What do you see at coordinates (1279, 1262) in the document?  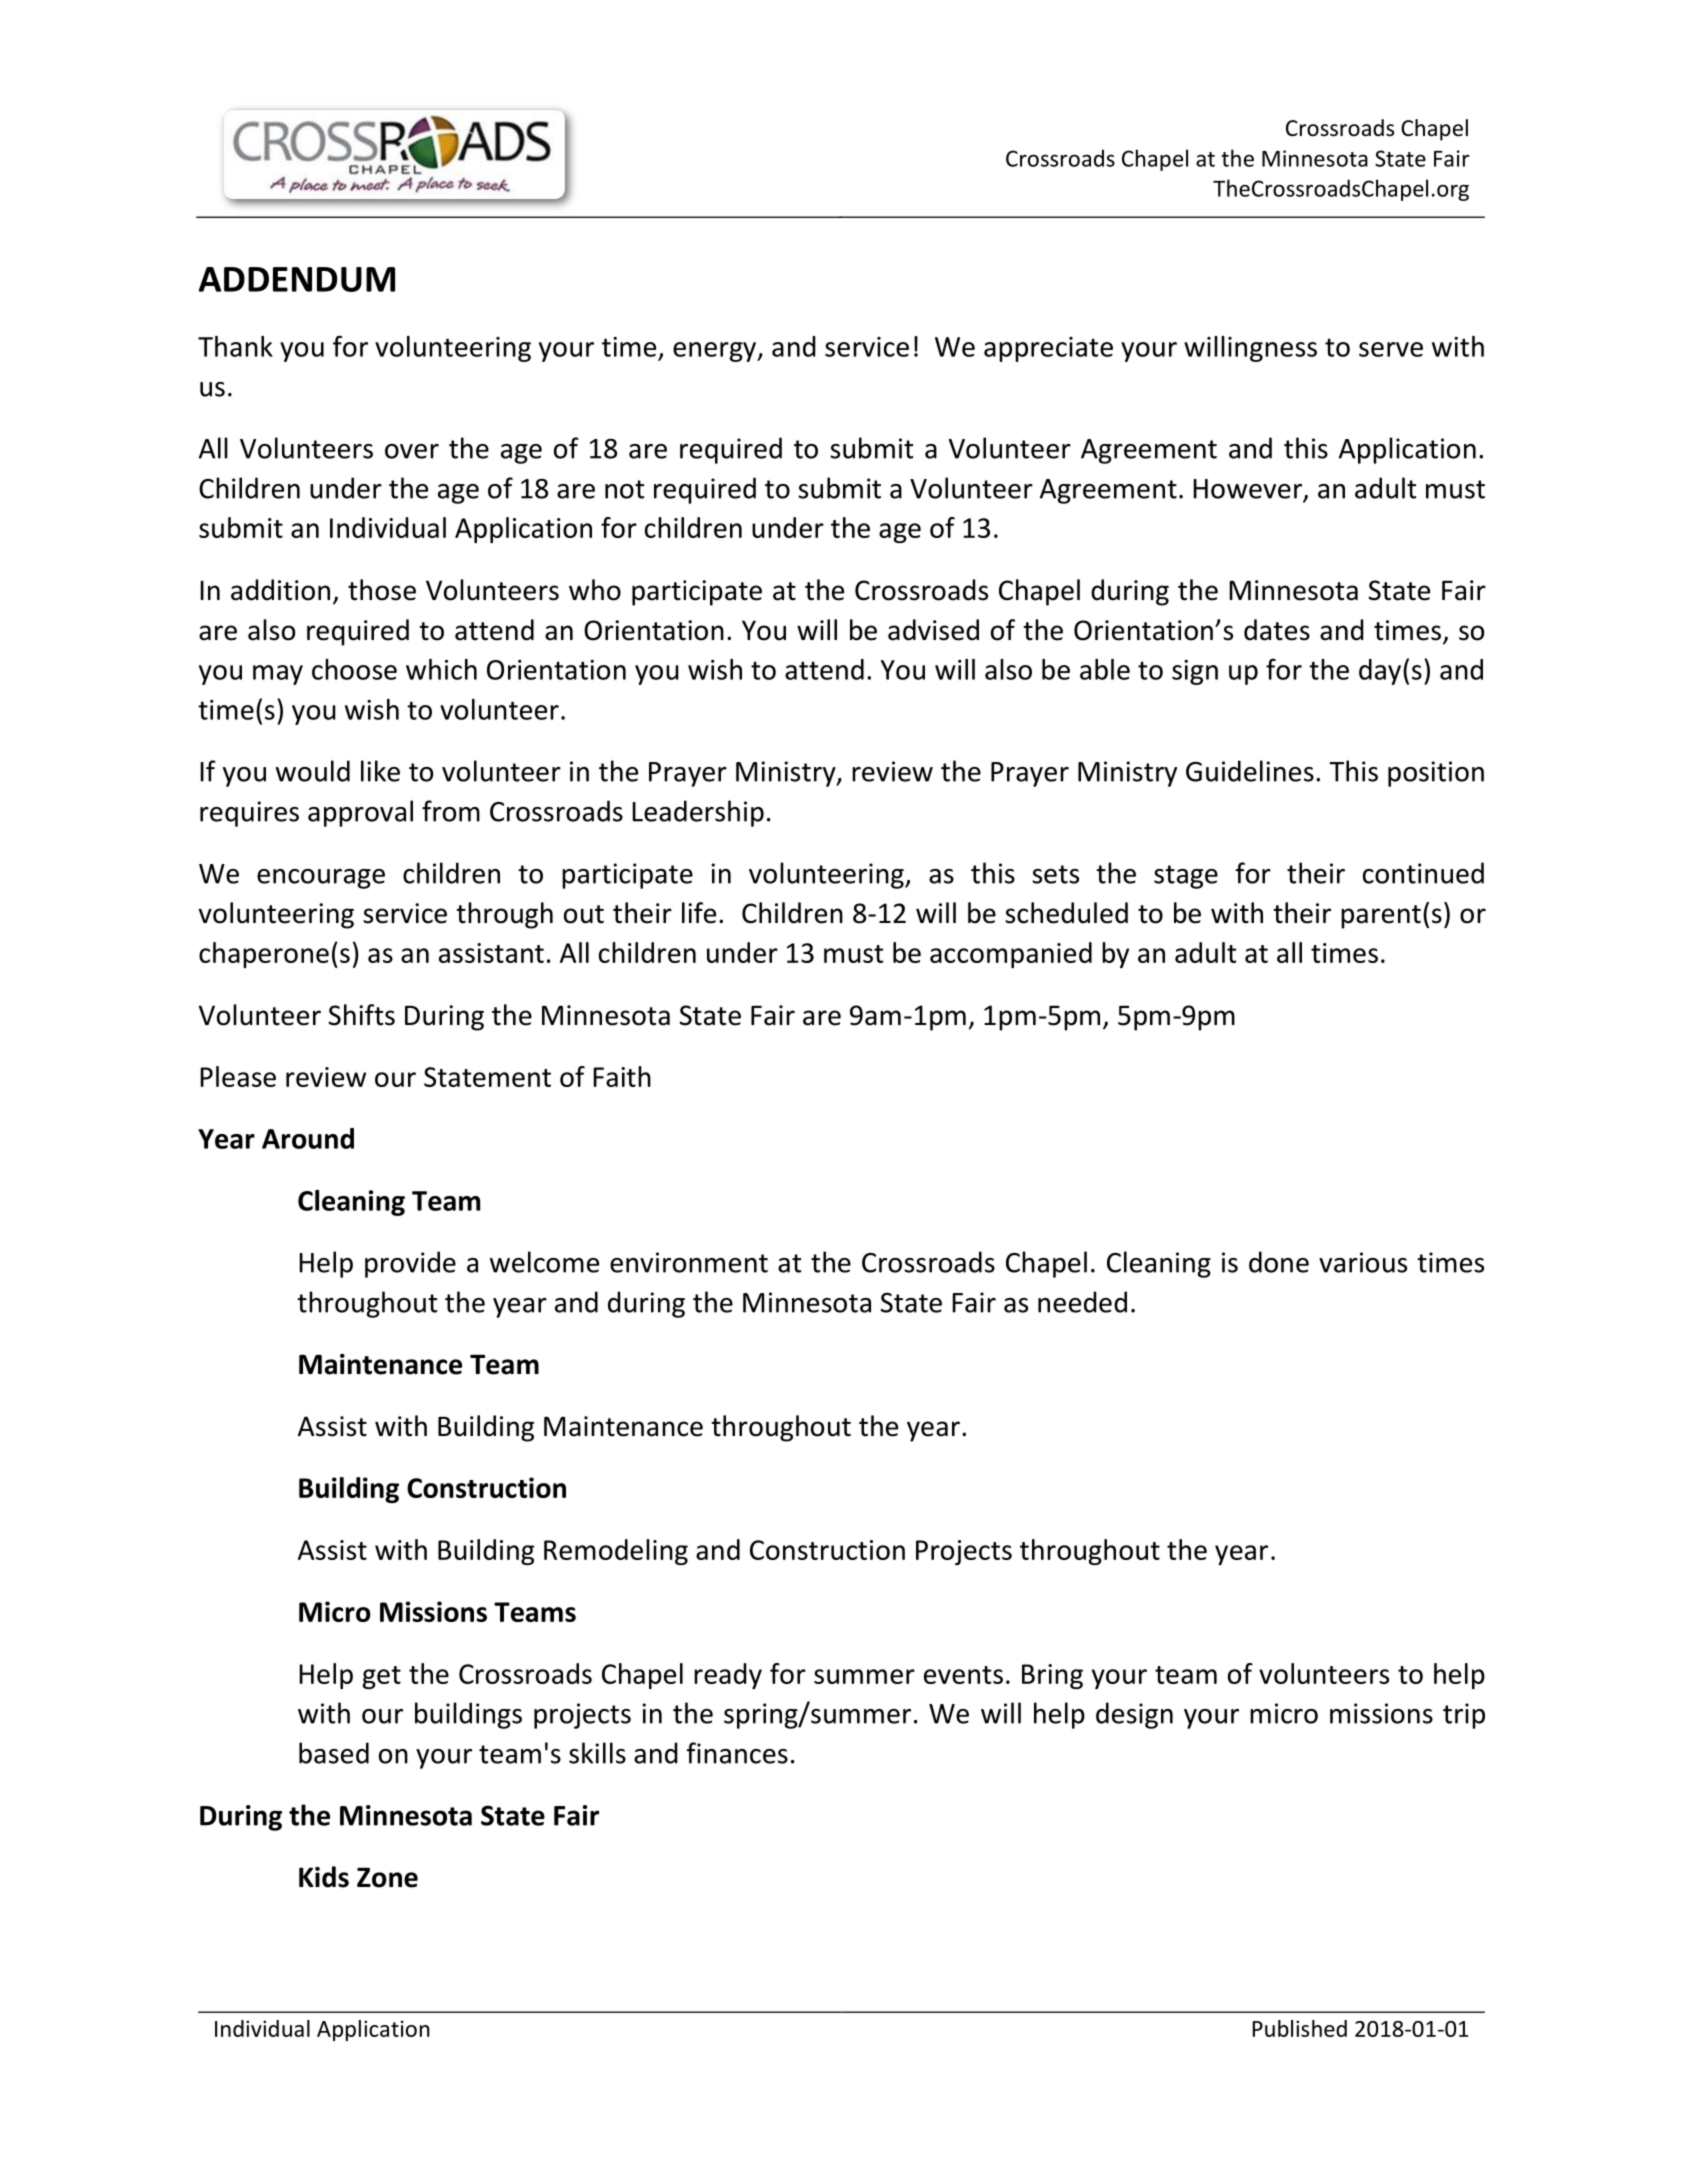 I see `done` at bounding box center [1279, 1262].
